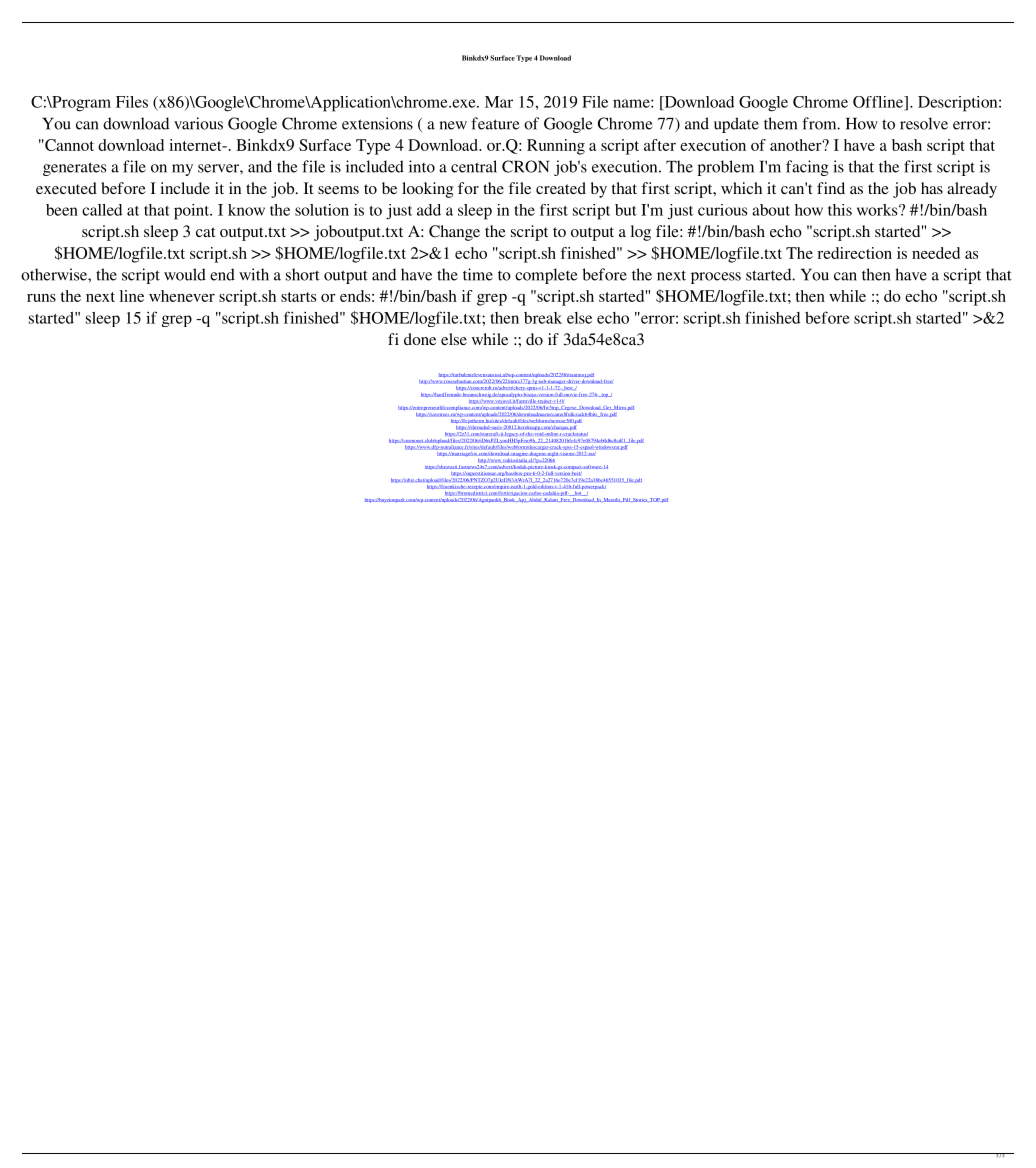 Image resolution: width=1036 pixels, height=1168 pixels. I want to click on time, so click(478, 274).
